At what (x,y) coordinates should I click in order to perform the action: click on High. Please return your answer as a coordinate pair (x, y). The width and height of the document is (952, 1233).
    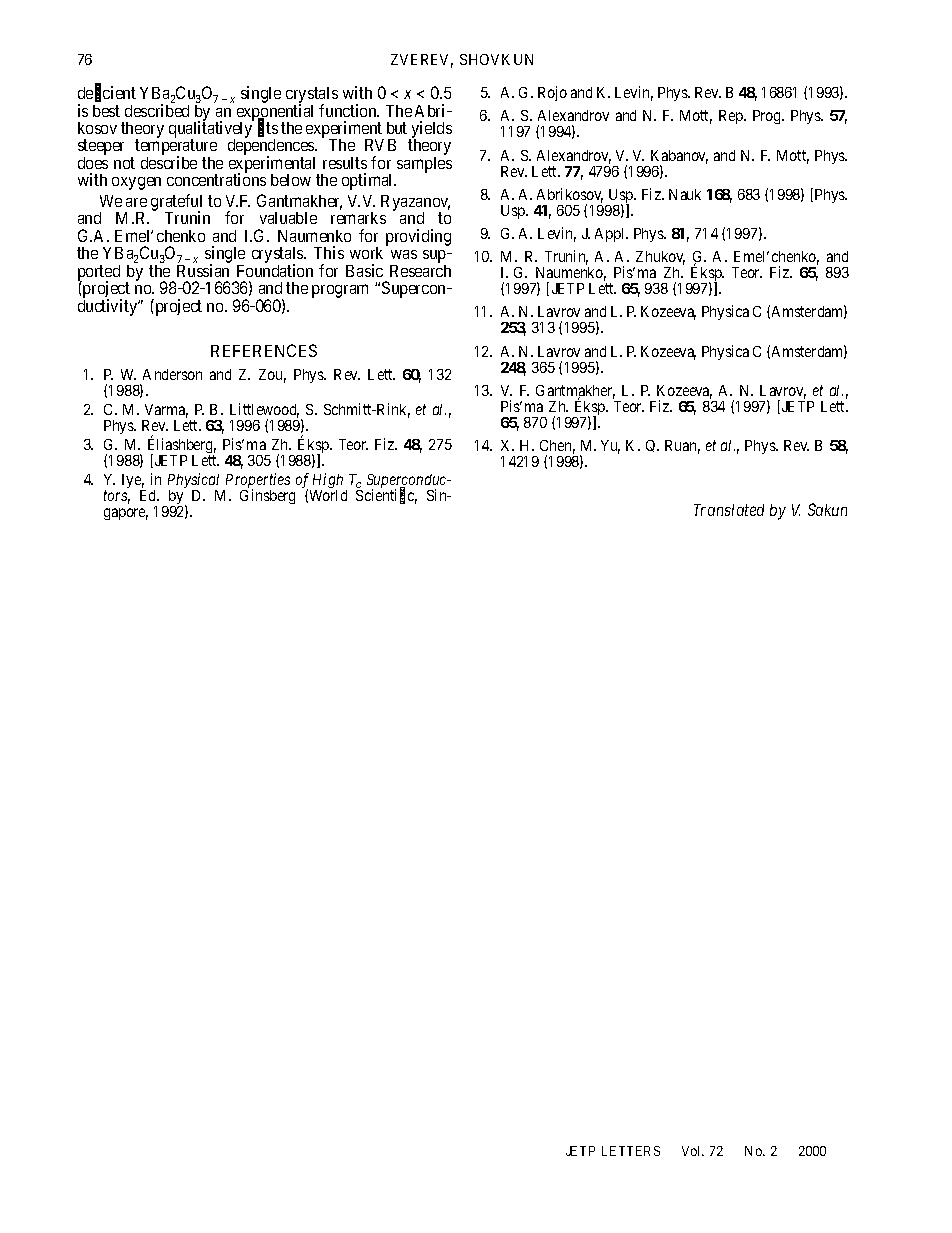
    Looking at the image, I should click on (328, 482).
